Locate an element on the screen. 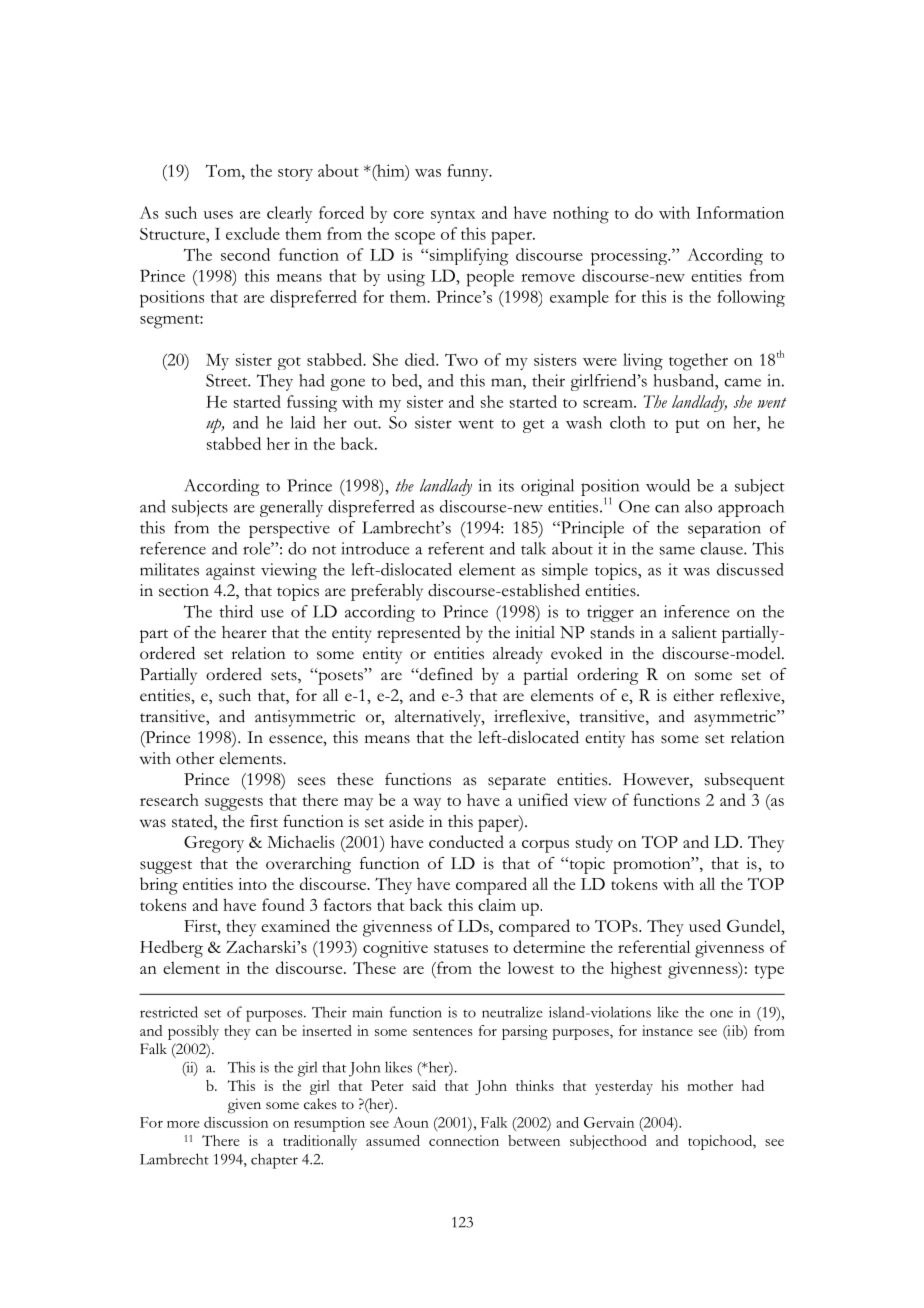 The image size is (924, 1308). Tom is located at coordinates (224, 170).
